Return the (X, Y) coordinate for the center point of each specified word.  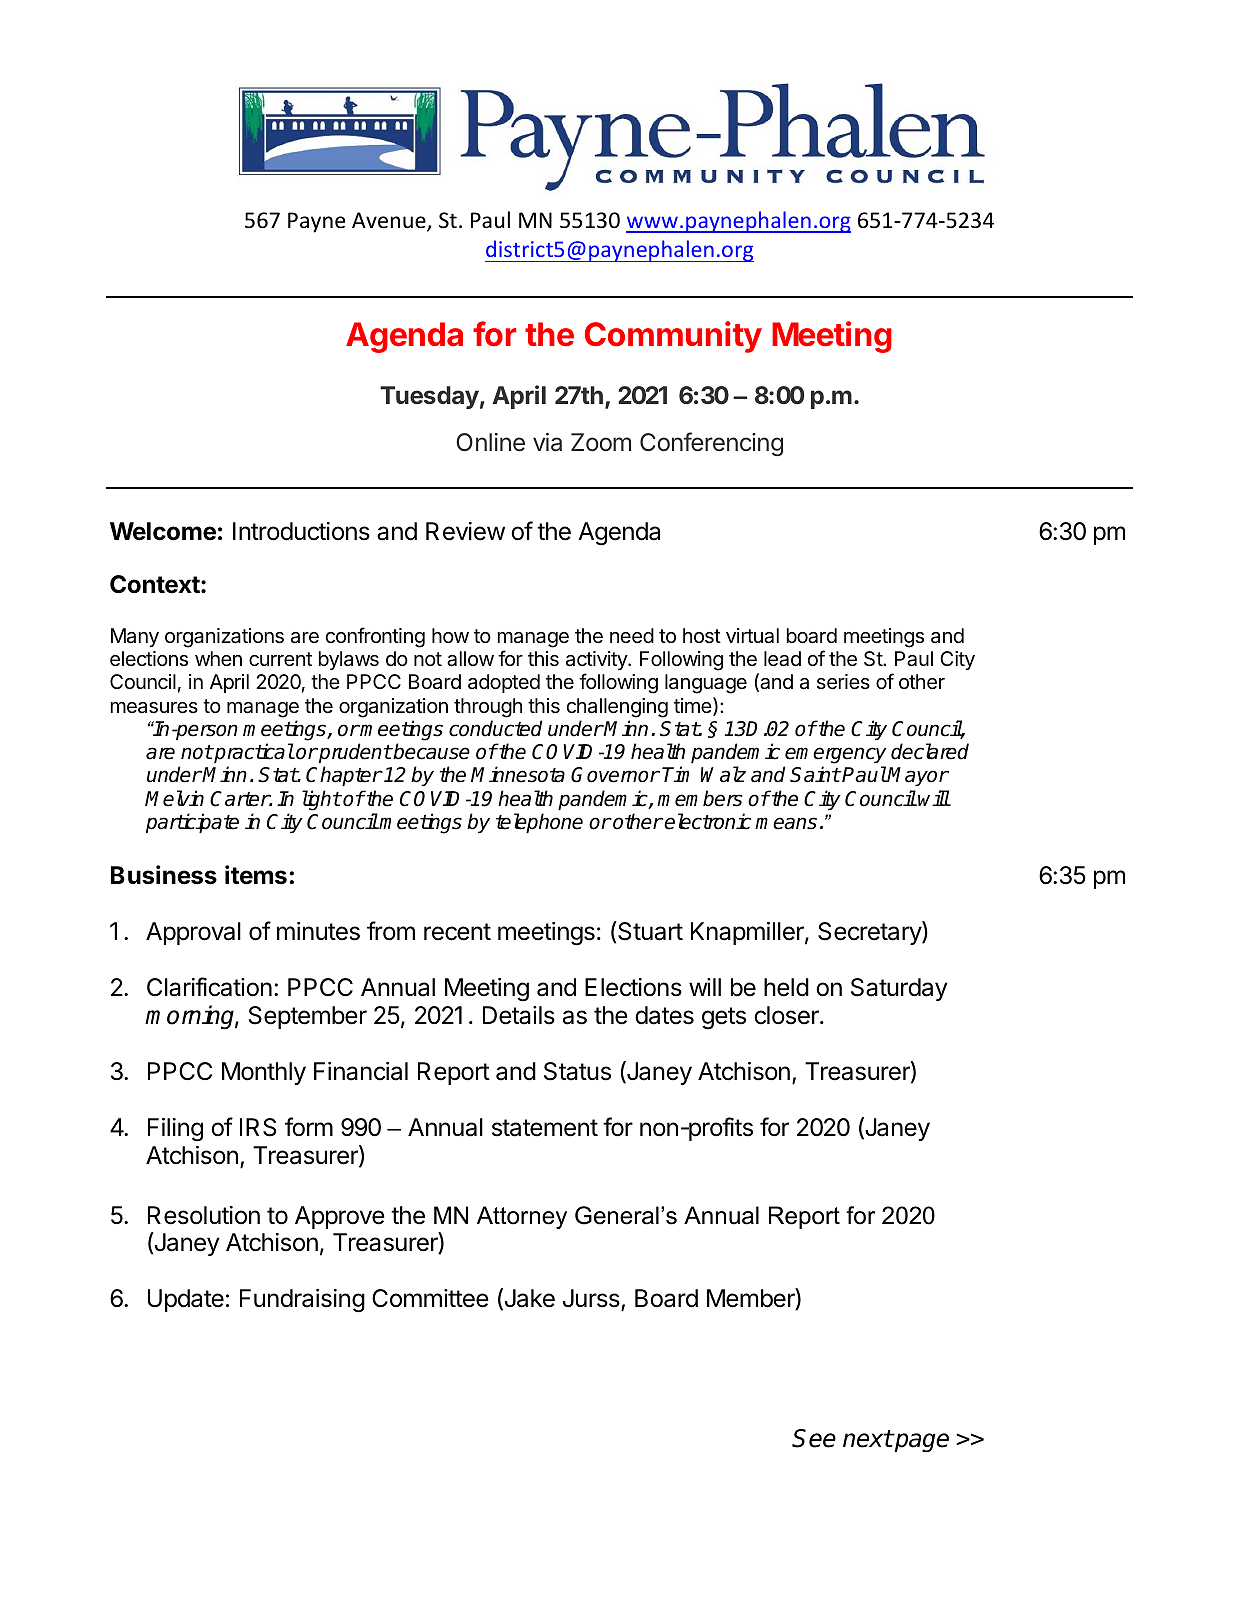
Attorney (522, 1217)
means (786, 823)
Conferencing (711, 444)
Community (673, 337)
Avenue (390, 221)
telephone (539, 823)
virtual (752, 636)
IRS (258, 1127)
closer (787, 1015)
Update (186, 1300)
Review (465, 531)
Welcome (163, 531)
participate (192, 823)
